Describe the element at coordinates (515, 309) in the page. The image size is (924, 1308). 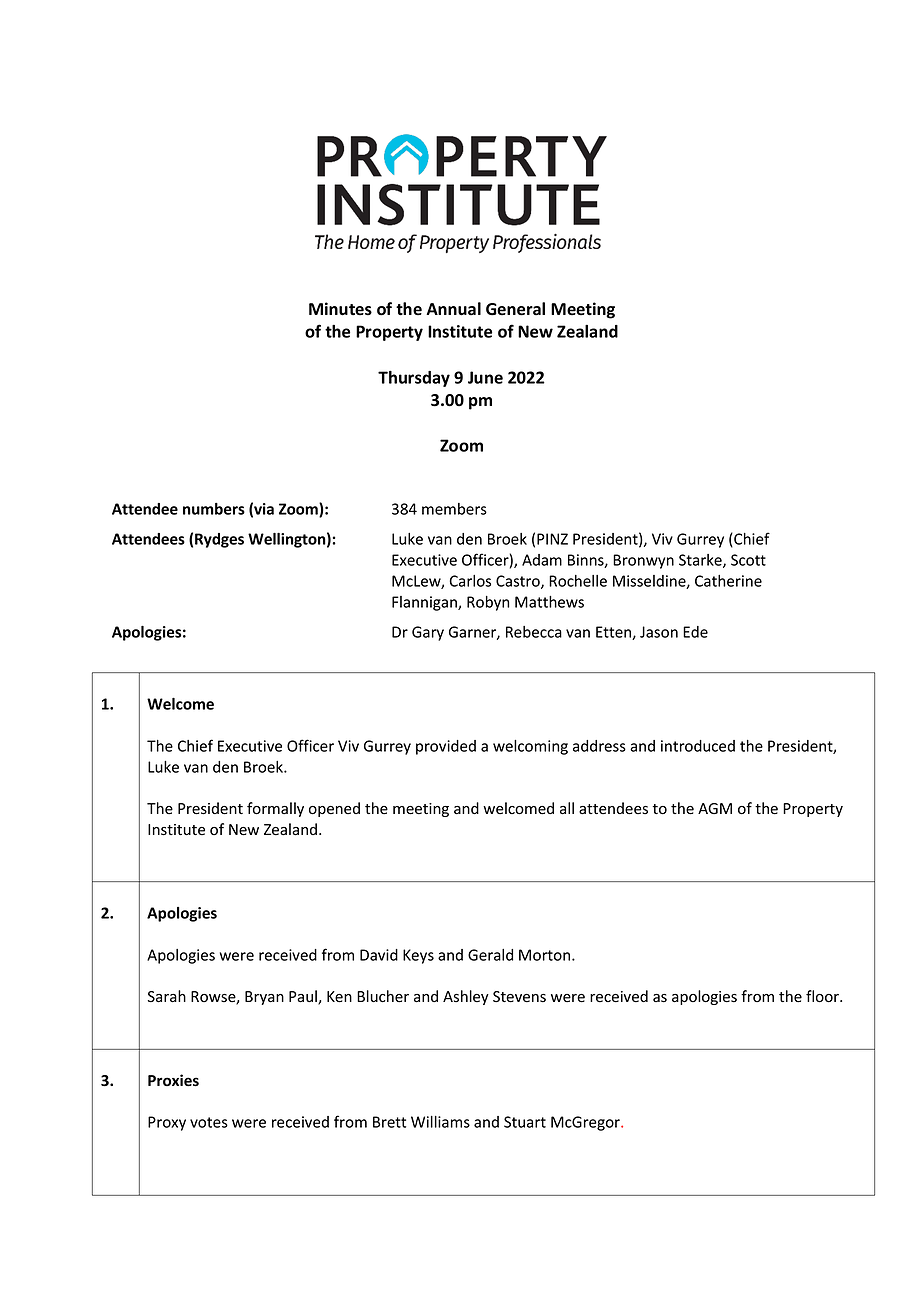
I see `General` at that location.
